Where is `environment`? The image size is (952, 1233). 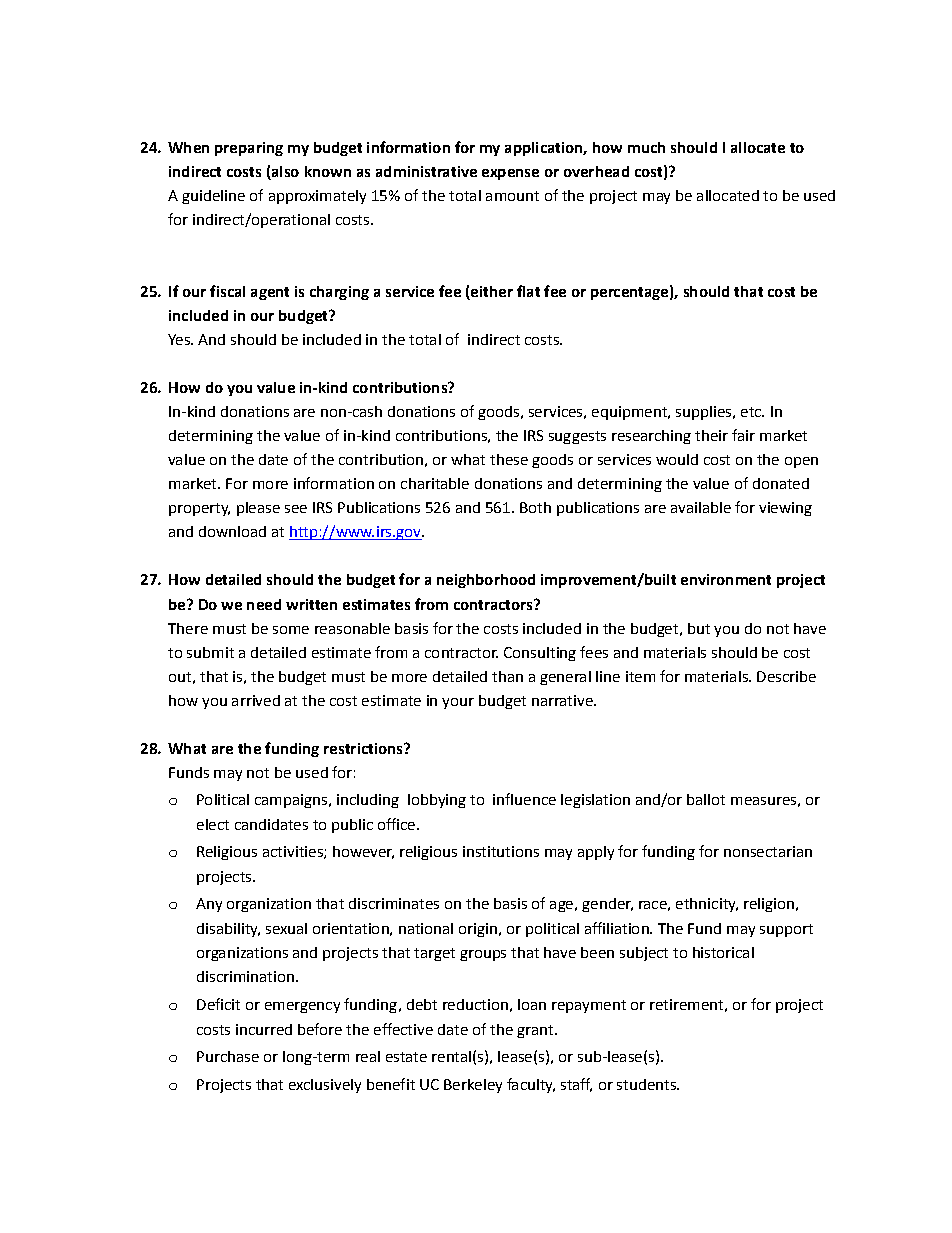 environment is located at coordinates (726, 579).
